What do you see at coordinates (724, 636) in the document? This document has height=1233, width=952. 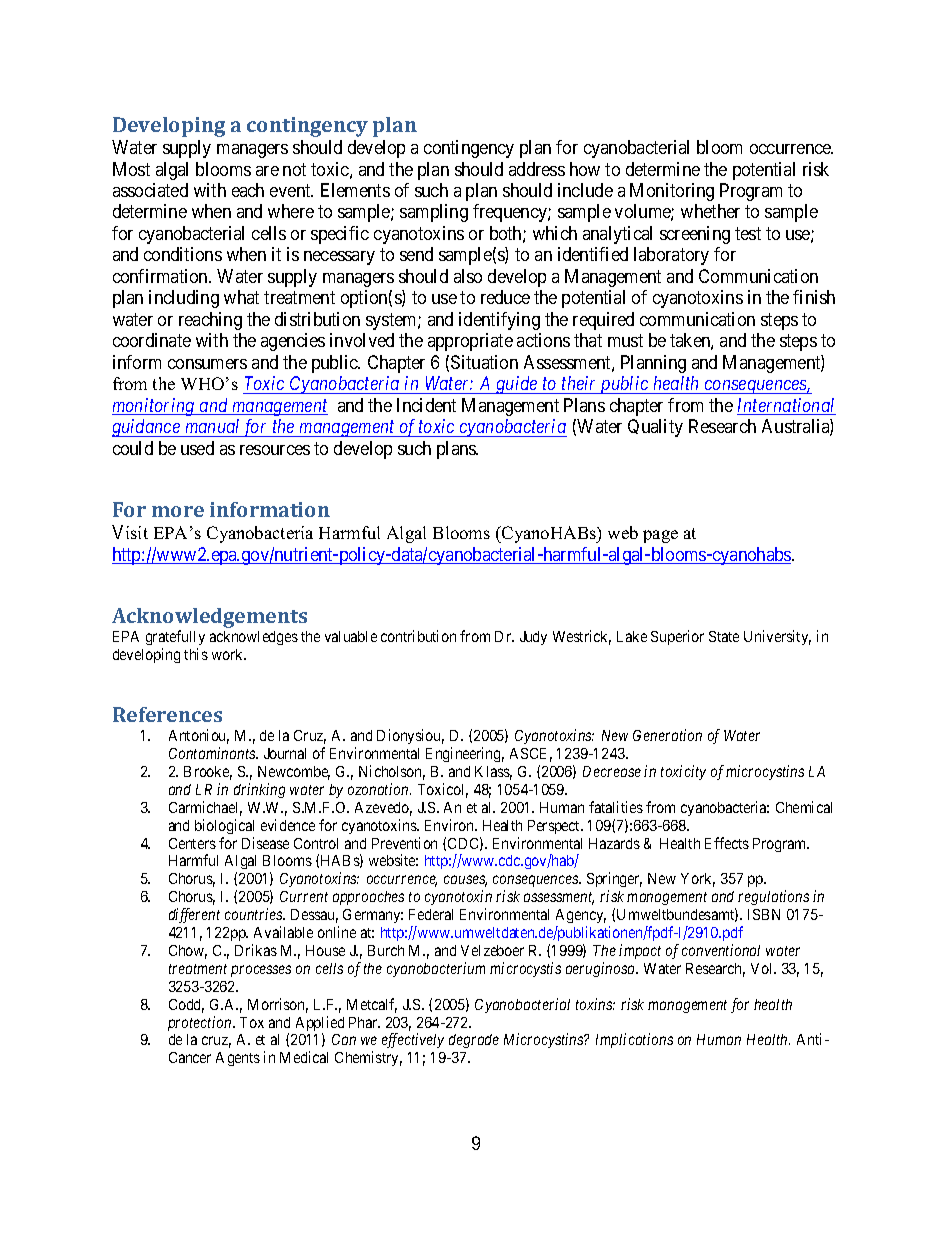 I see `State` at bounding box center [724, 636].
